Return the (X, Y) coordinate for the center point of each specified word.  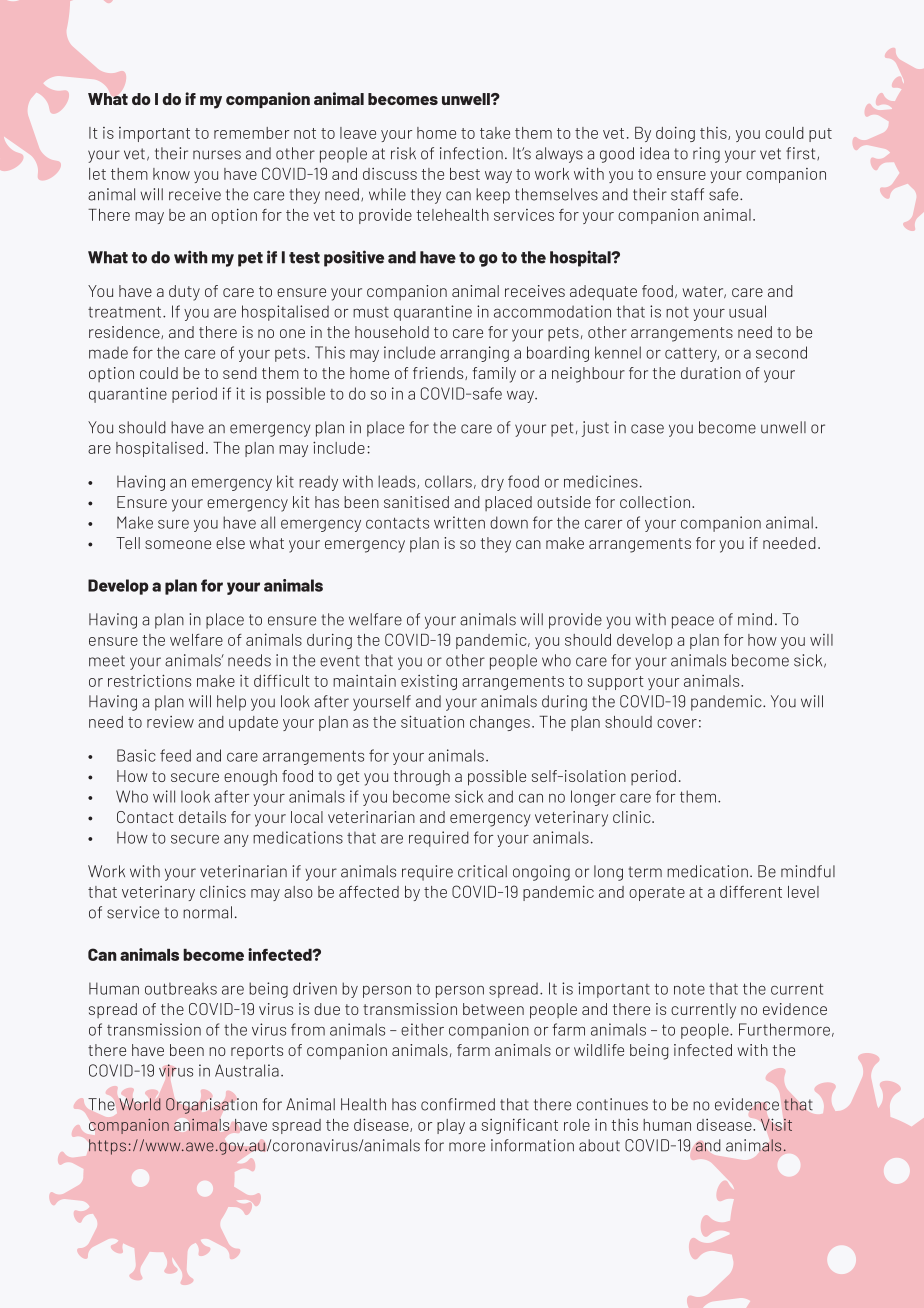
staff (687, 194)
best (465, 174)
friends (439, 373)
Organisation (211, 1106)
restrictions (149, 680)
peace (693, 622)
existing (429, 682)
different (751, 891)
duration (711, 373)
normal (207, 912)
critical (482, 871)
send (240, 373)
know (171, 174)
